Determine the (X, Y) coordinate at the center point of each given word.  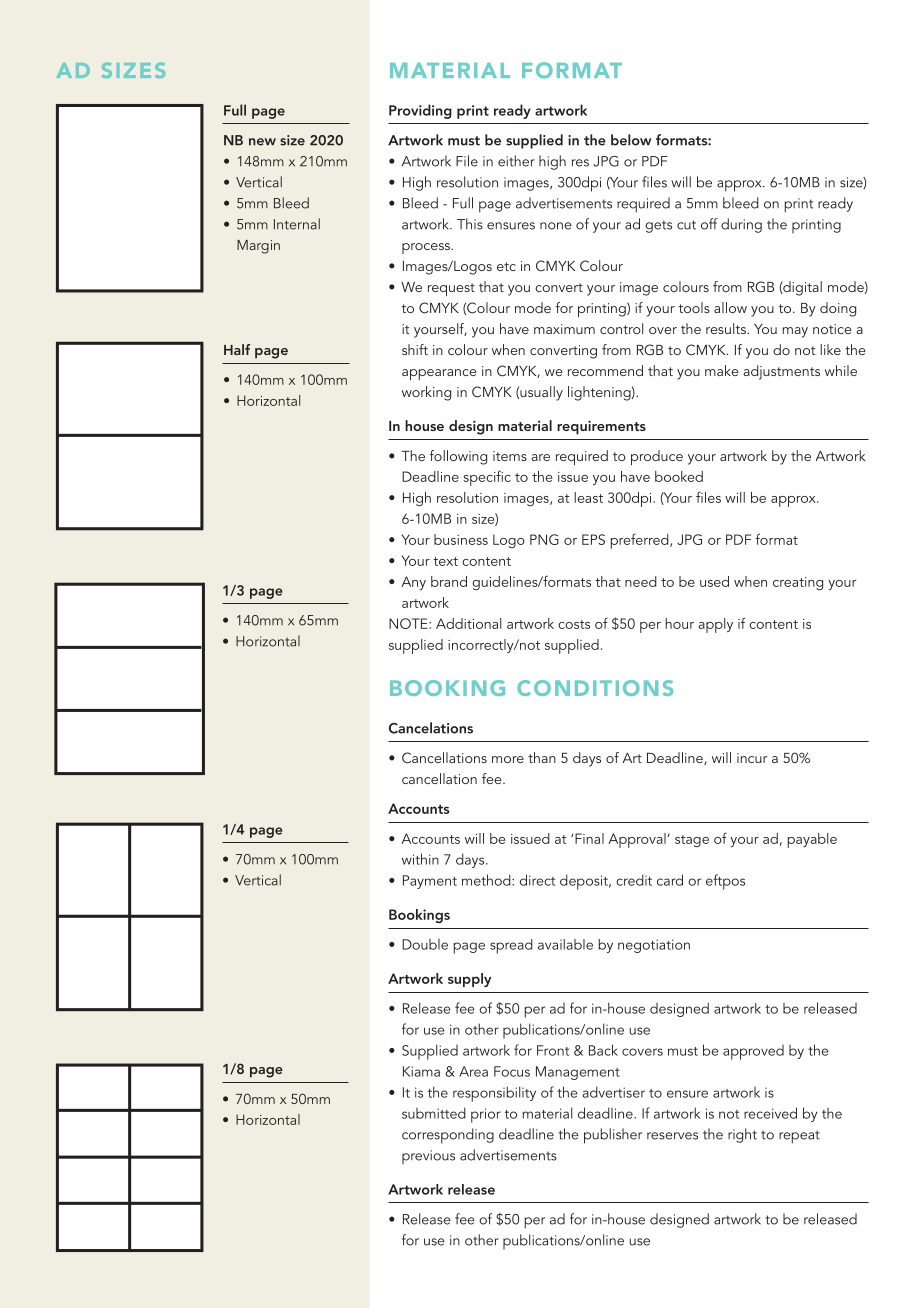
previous (428, 1157)
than (542, 757)
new (262, 142)
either (516, 161)
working (426, 393)
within (420, 859)
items (510, 456)
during (741, 225)
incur (752, 758)
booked (679, 476)
